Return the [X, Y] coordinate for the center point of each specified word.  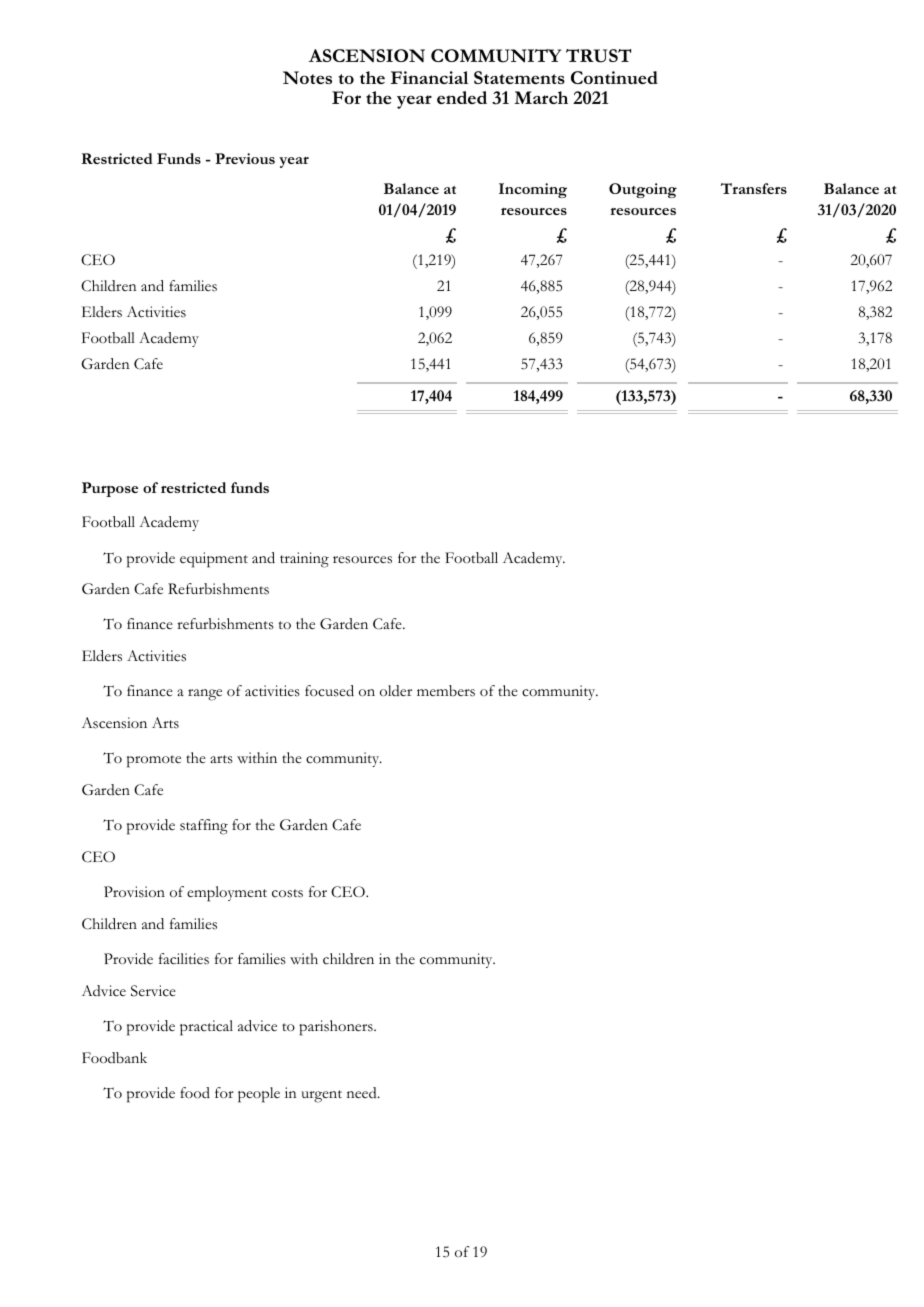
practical [206, 1028]
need [363, 1093]
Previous [245, 158]
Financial [430, 77]
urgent [321, 1096]
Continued [614, 77]
